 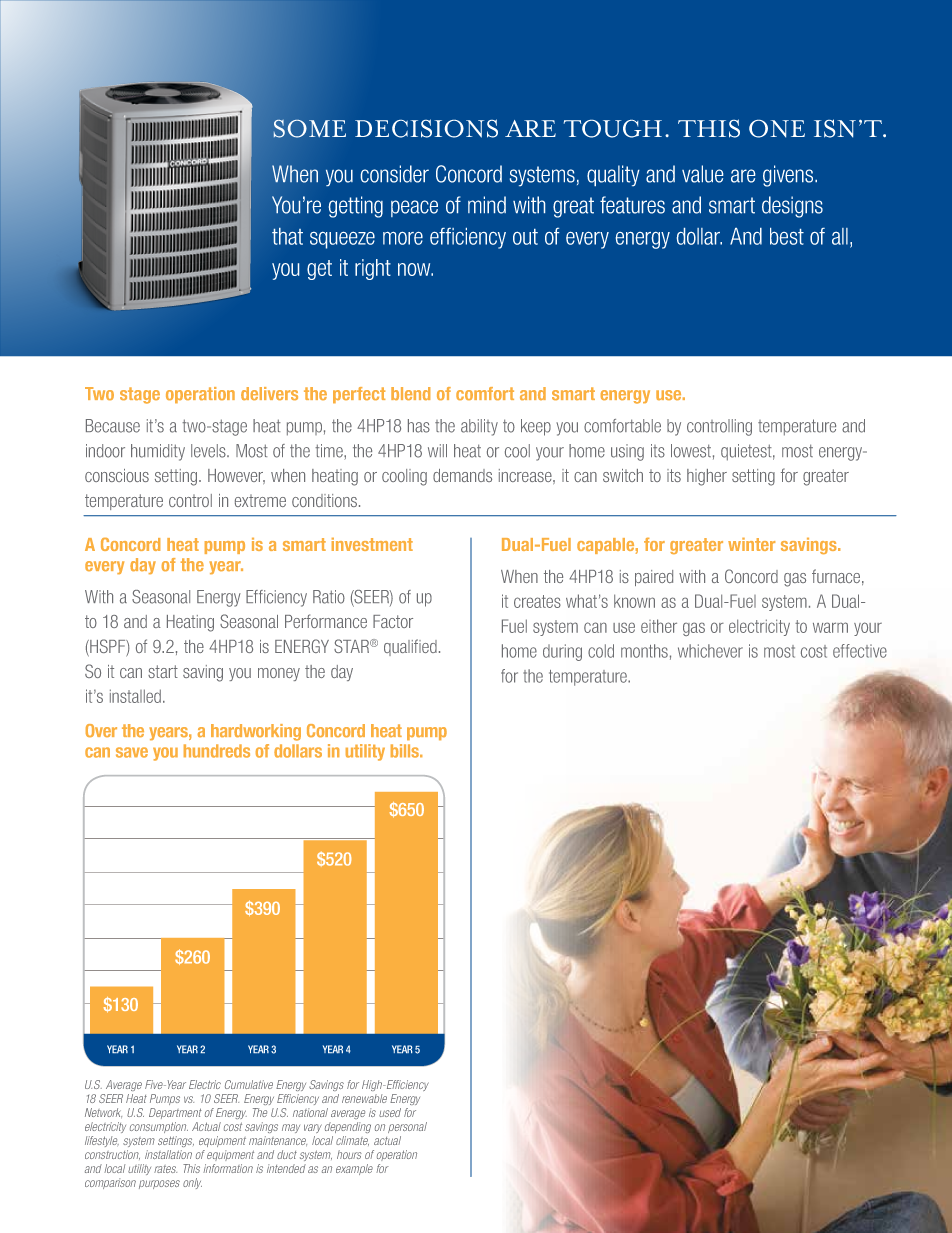 I want to click on used, so click(x=390, y=1112).
